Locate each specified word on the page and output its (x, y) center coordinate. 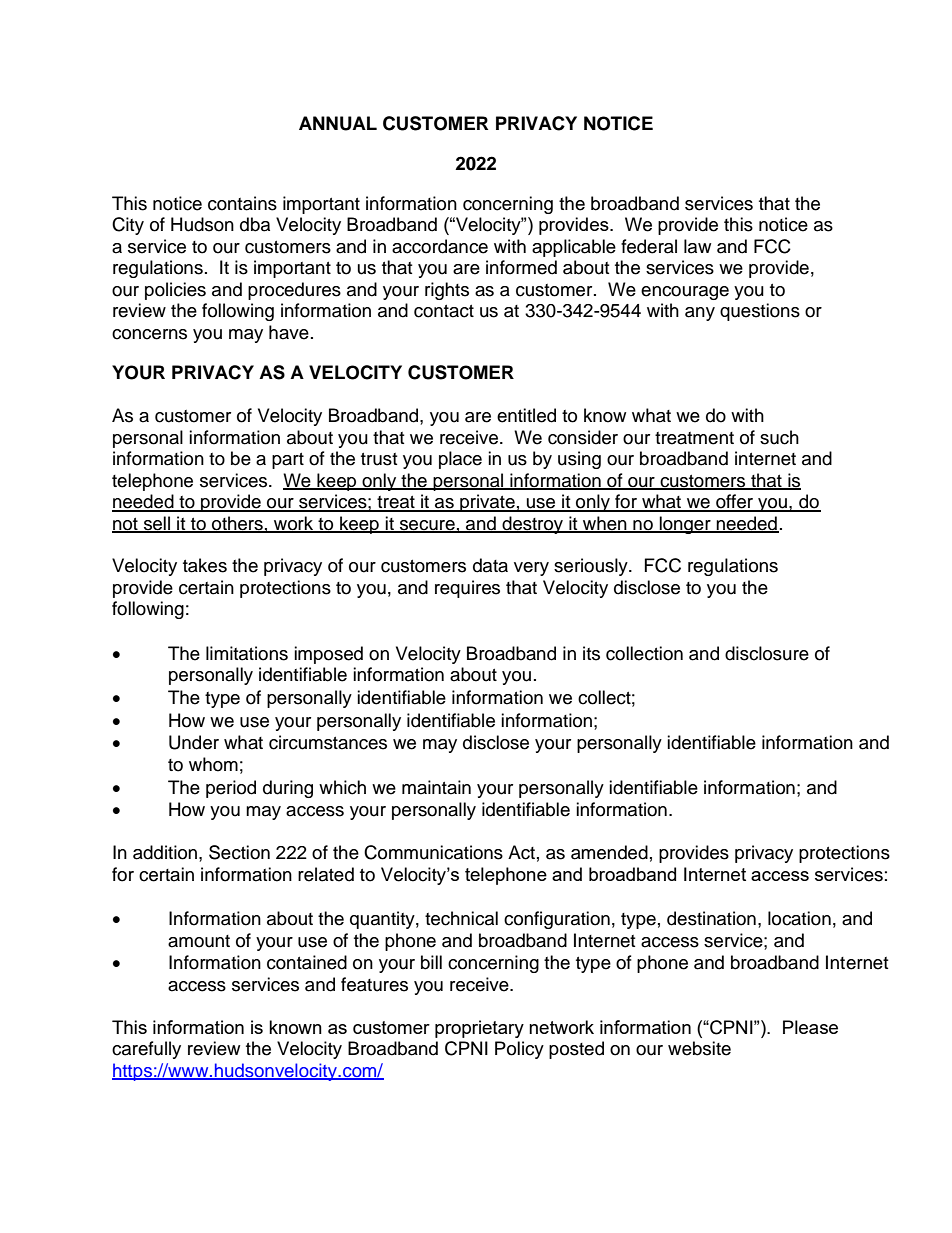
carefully (146, 1050)
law (697, 246)
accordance (440, 246)
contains (242, 203)
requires (467, 589)
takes (205, 565)
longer (685, 525)
